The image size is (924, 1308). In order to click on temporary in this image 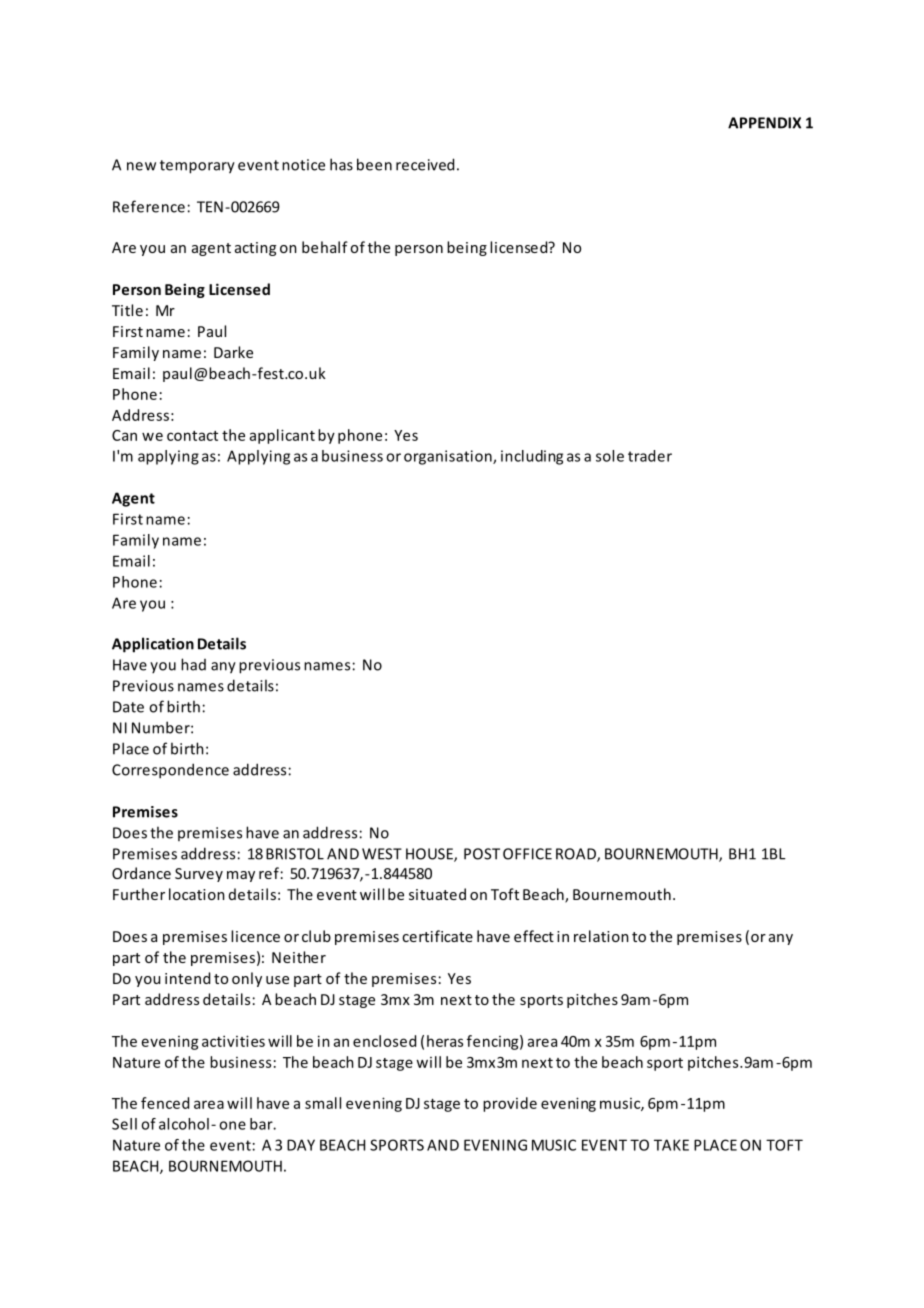, I will do `click(197, 167)`.
